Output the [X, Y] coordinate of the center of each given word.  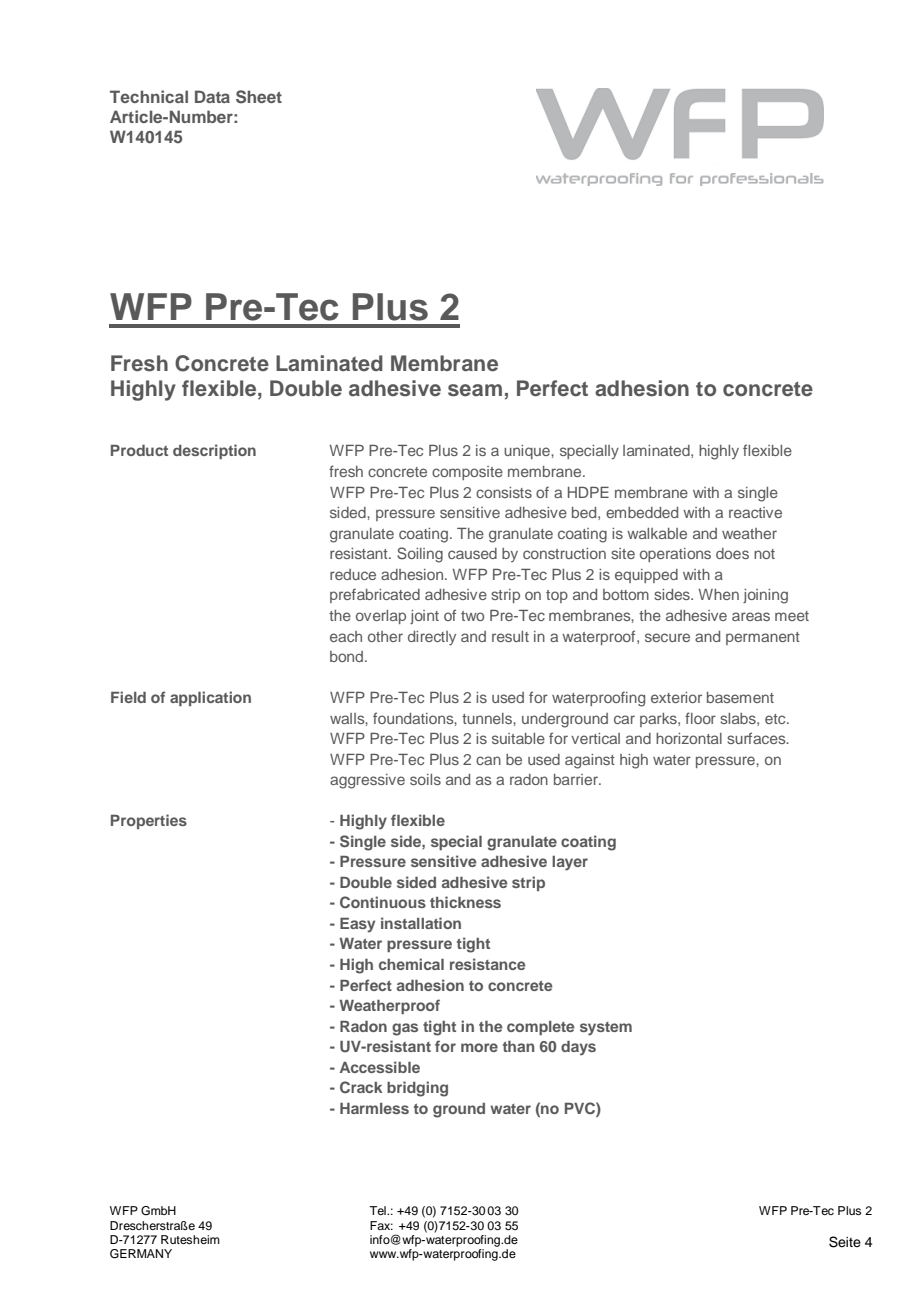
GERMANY [141, 1254]
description [214, 451]
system [606, 1029]
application [210, 698]
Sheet [259, 97]
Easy [357, 925]
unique [528, 452]
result [510, 636]
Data [212, 96]
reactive [755, 512]
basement [740, 697]
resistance [488, 964]
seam [475, 390]
